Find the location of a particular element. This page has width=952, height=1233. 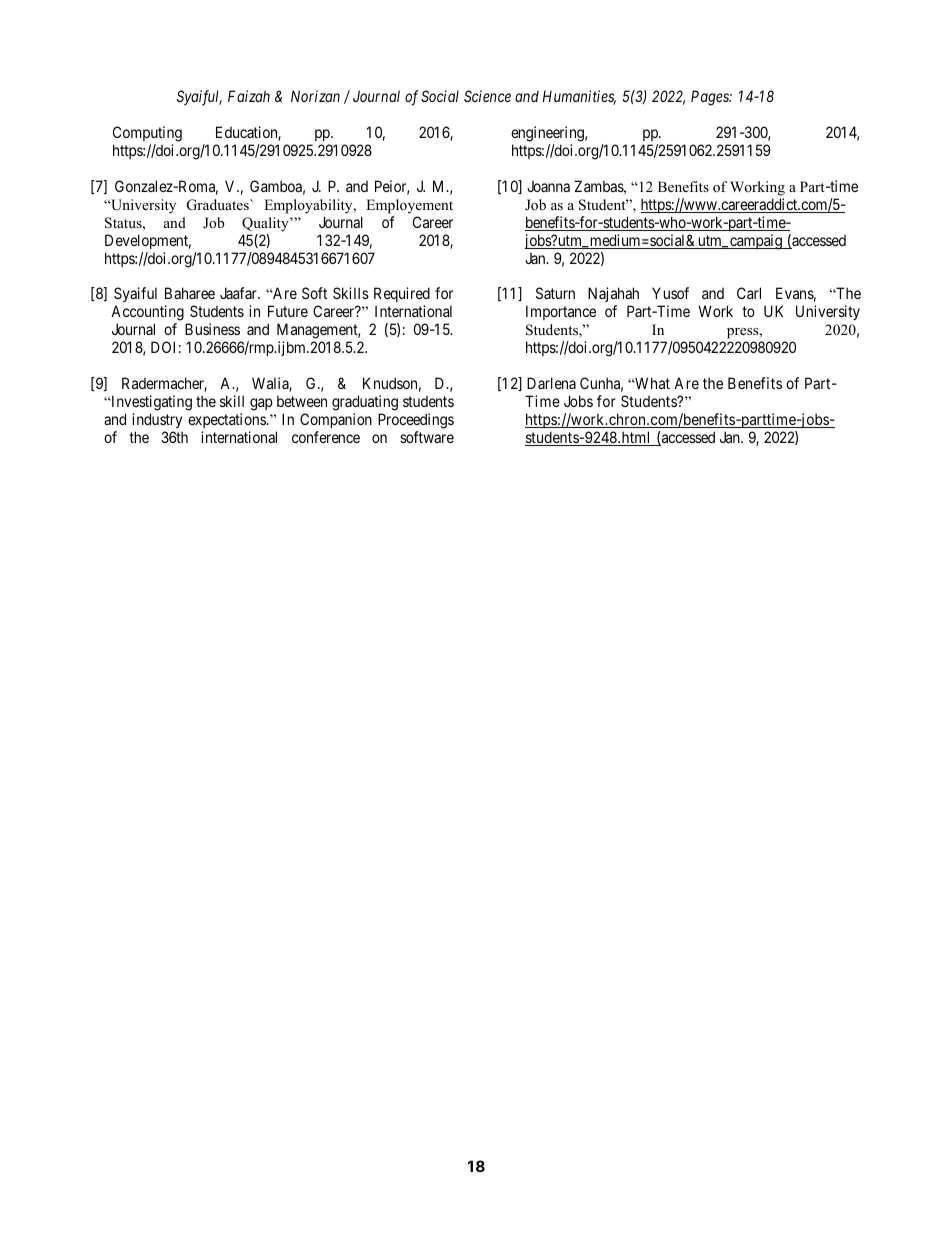

Required is located at coordinates (402, 296).
